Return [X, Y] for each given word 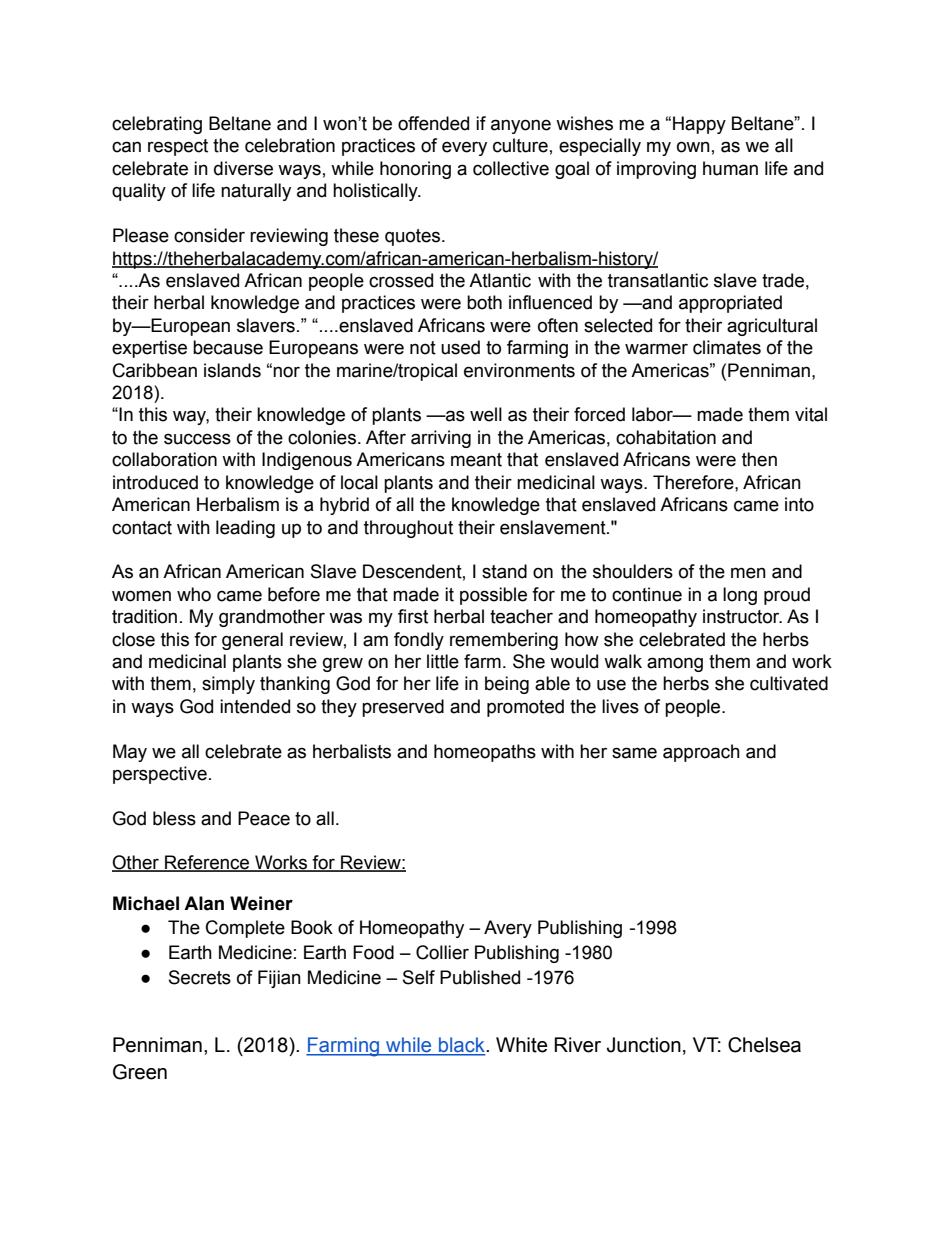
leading [245, 529]
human [730, 168]
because [228, 347]
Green [140, 1072]
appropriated [730, 304]
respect [178, 147]
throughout [408, 529]
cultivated [789, 683]
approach [701, 753]
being [507, 685]
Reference [207, 863]
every [464, 148]
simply [228, 685]
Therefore [694, 482]
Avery [508, 929]
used [460, 347]
